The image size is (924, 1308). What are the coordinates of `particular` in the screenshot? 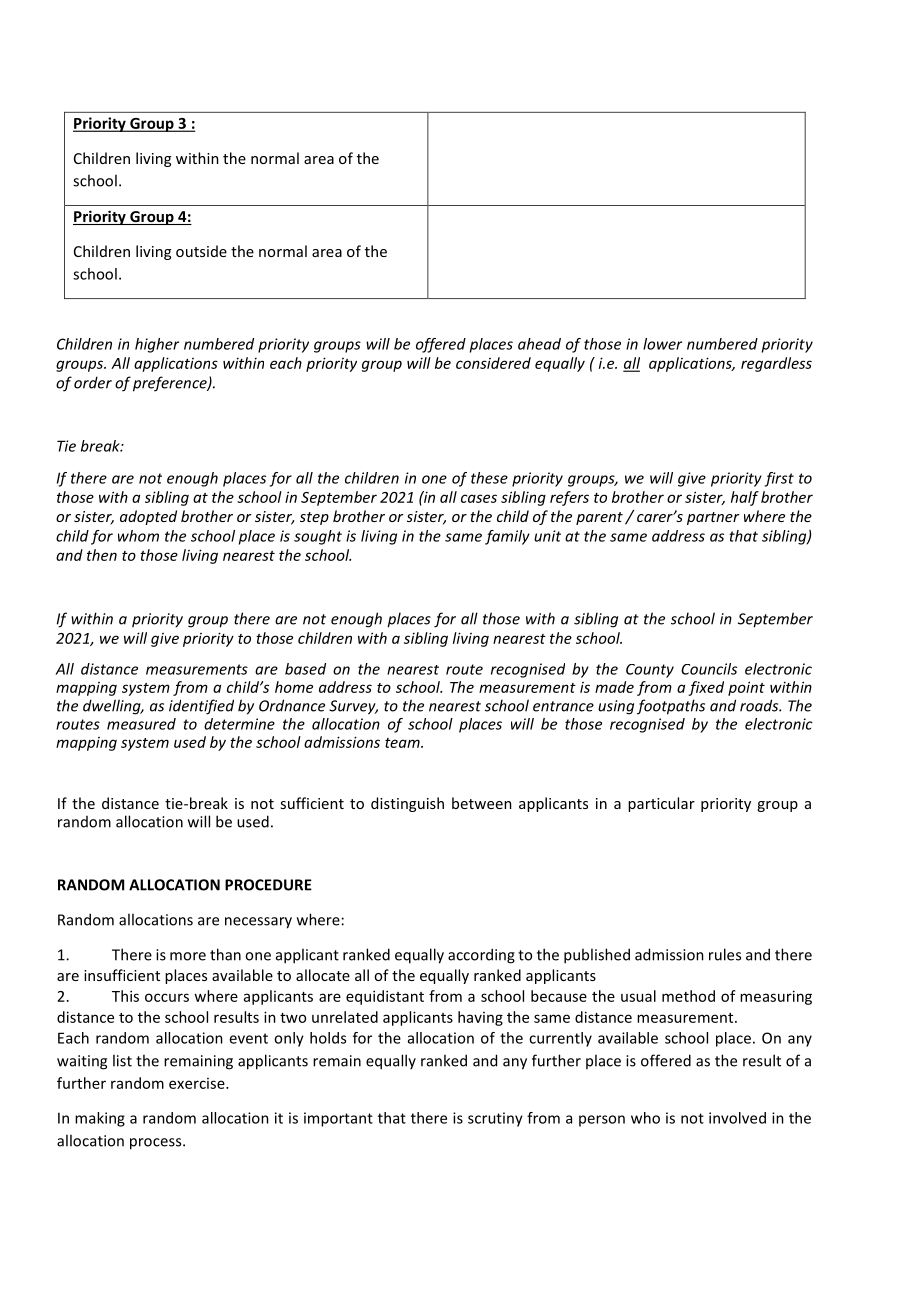 It's located at (661, 804).
